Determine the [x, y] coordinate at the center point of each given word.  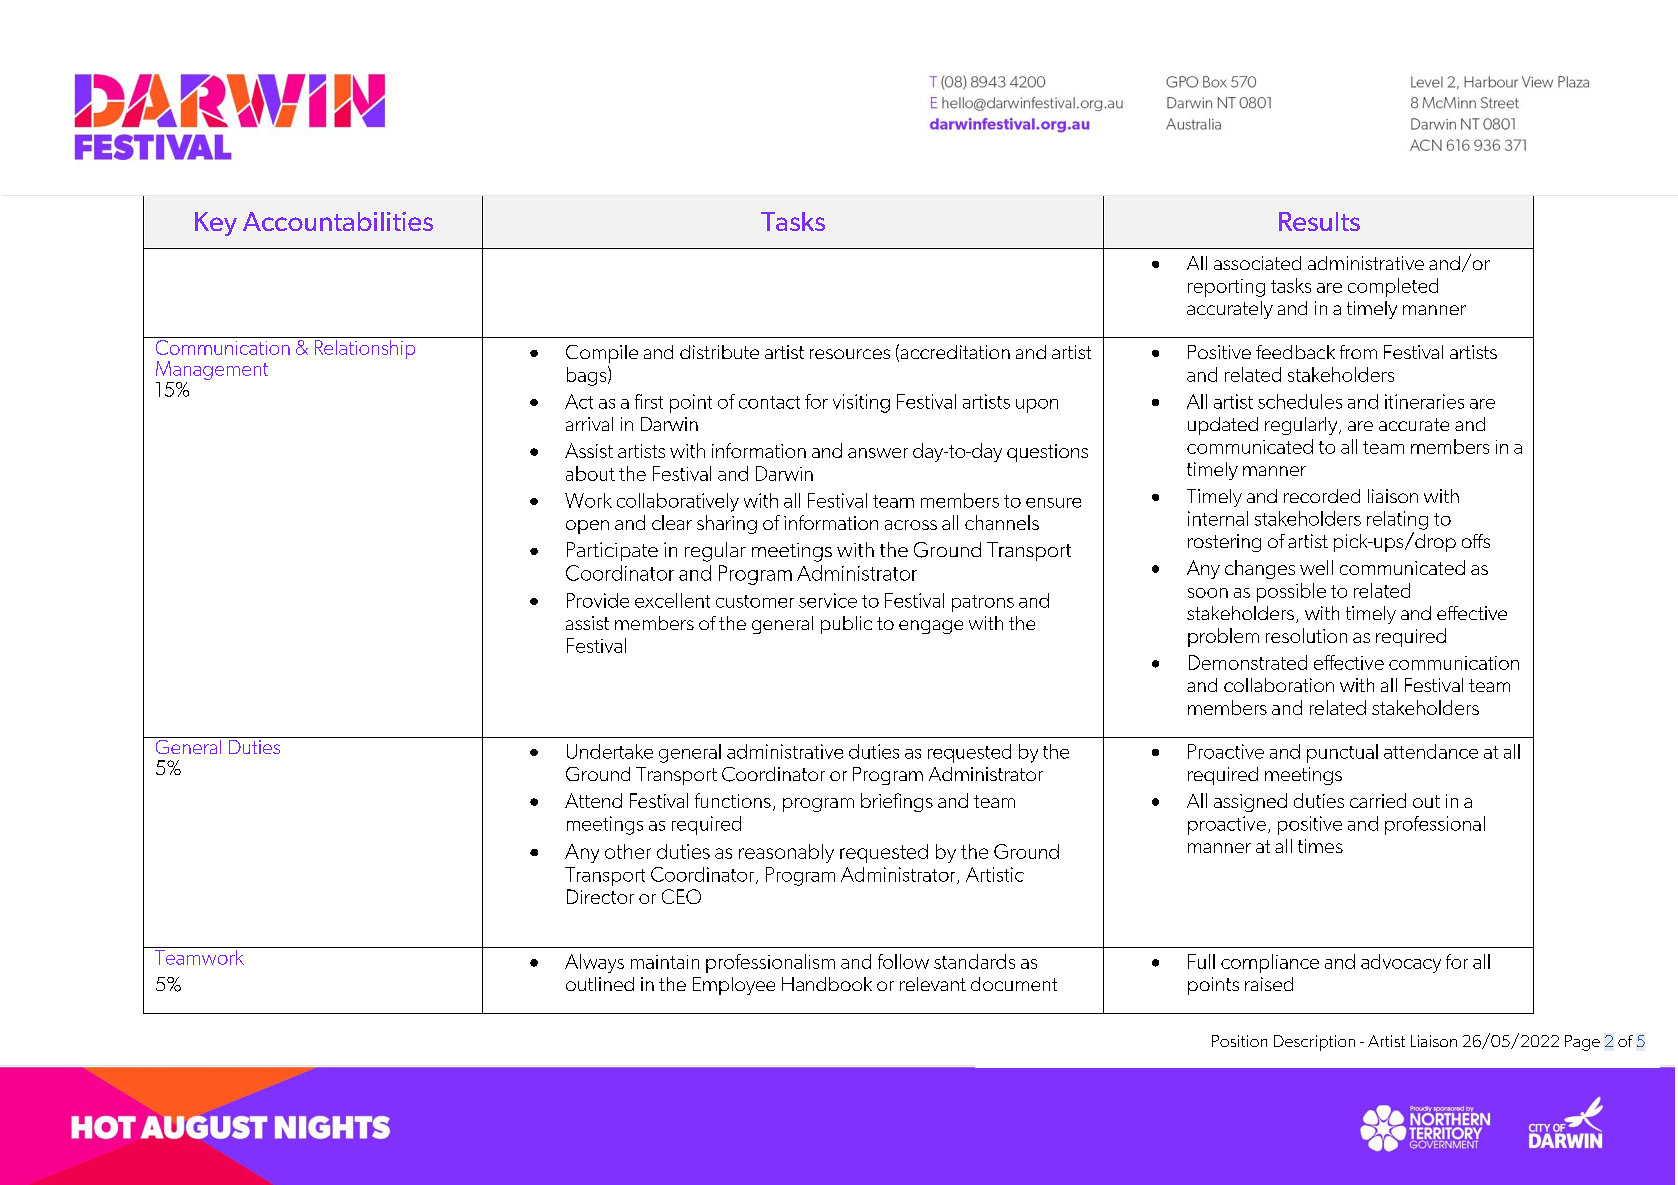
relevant [933, 984]
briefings [897, 802]
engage [931, 627]
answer [878, 453]
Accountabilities [338, 221]
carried [1378, 800]
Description [1314, 1043]
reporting [1226, 288]
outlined [600, 984]
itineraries [1424, 401]
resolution [1306, 635]
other [628, 851]
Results [1319, 221]
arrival [589, 424]
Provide [598, 600]
